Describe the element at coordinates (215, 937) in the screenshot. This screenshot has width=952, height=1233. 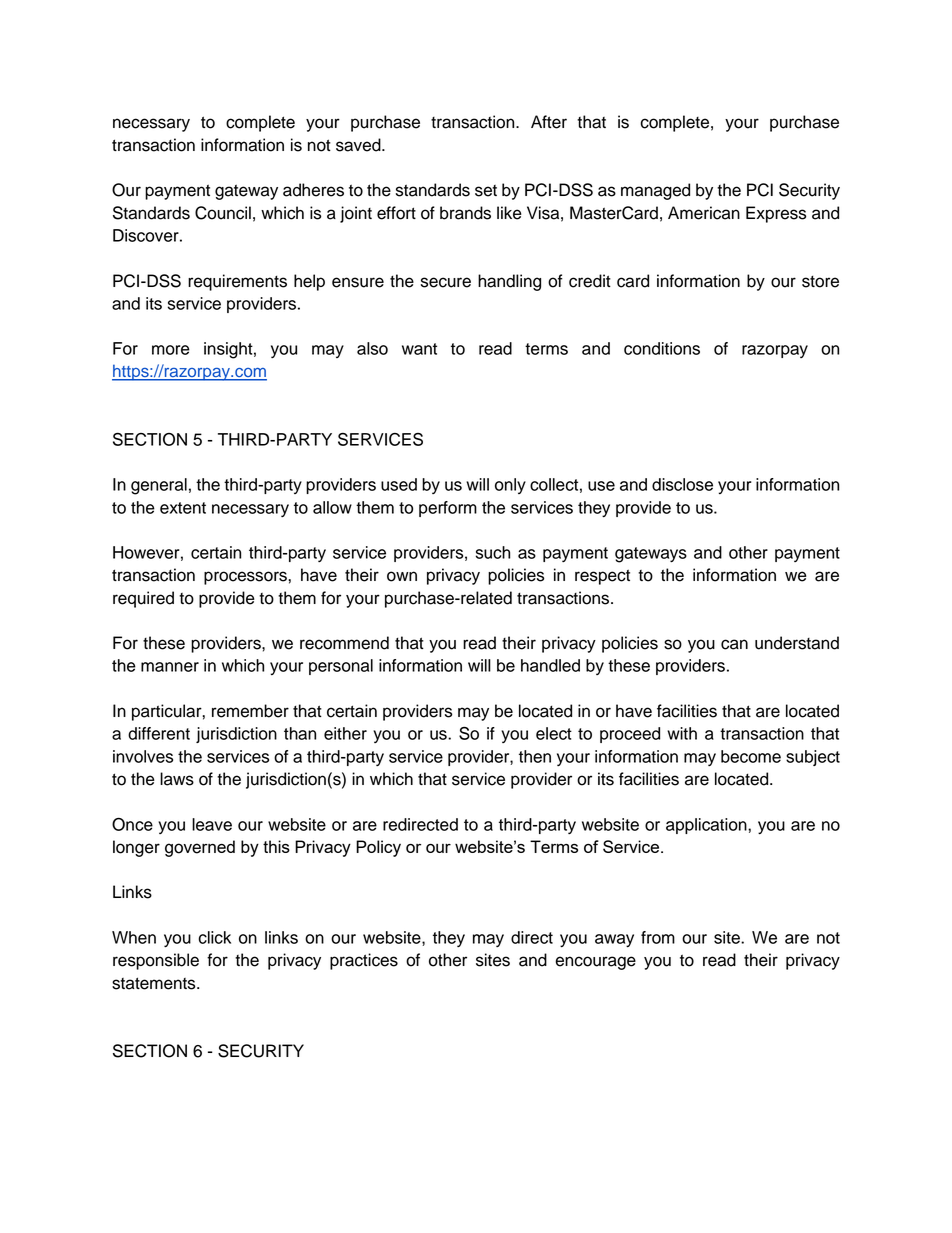
I see `click` at that location.
